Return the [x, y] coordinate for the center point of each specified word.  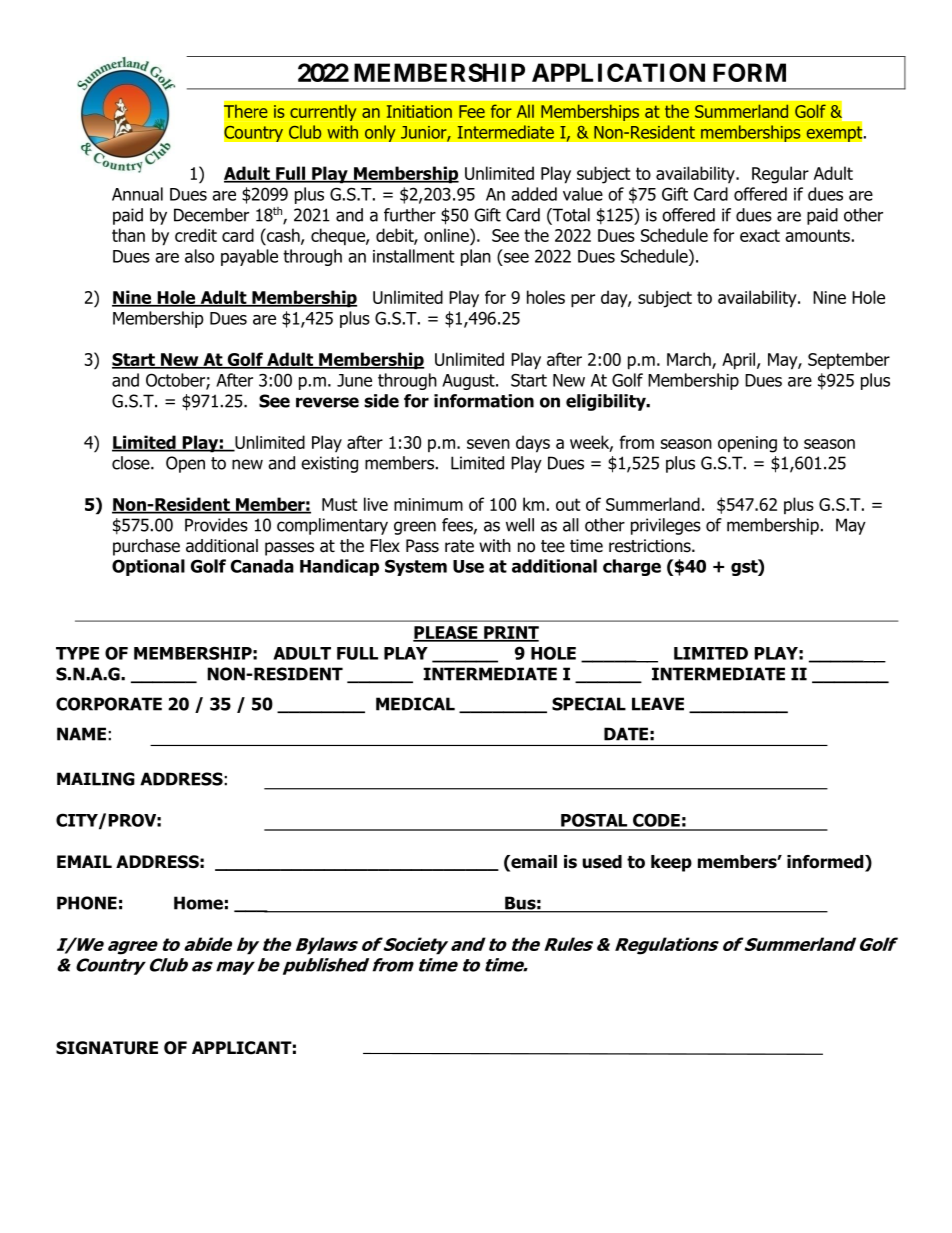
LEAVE [658, 704]
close [132, 463]
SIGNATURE [107, 1048]
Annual [137, 194]
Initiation [419, 111]
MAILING [96, 779]
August [469, 382]
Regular [780, 175]
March [690, 360]
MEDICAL [415, 704]
